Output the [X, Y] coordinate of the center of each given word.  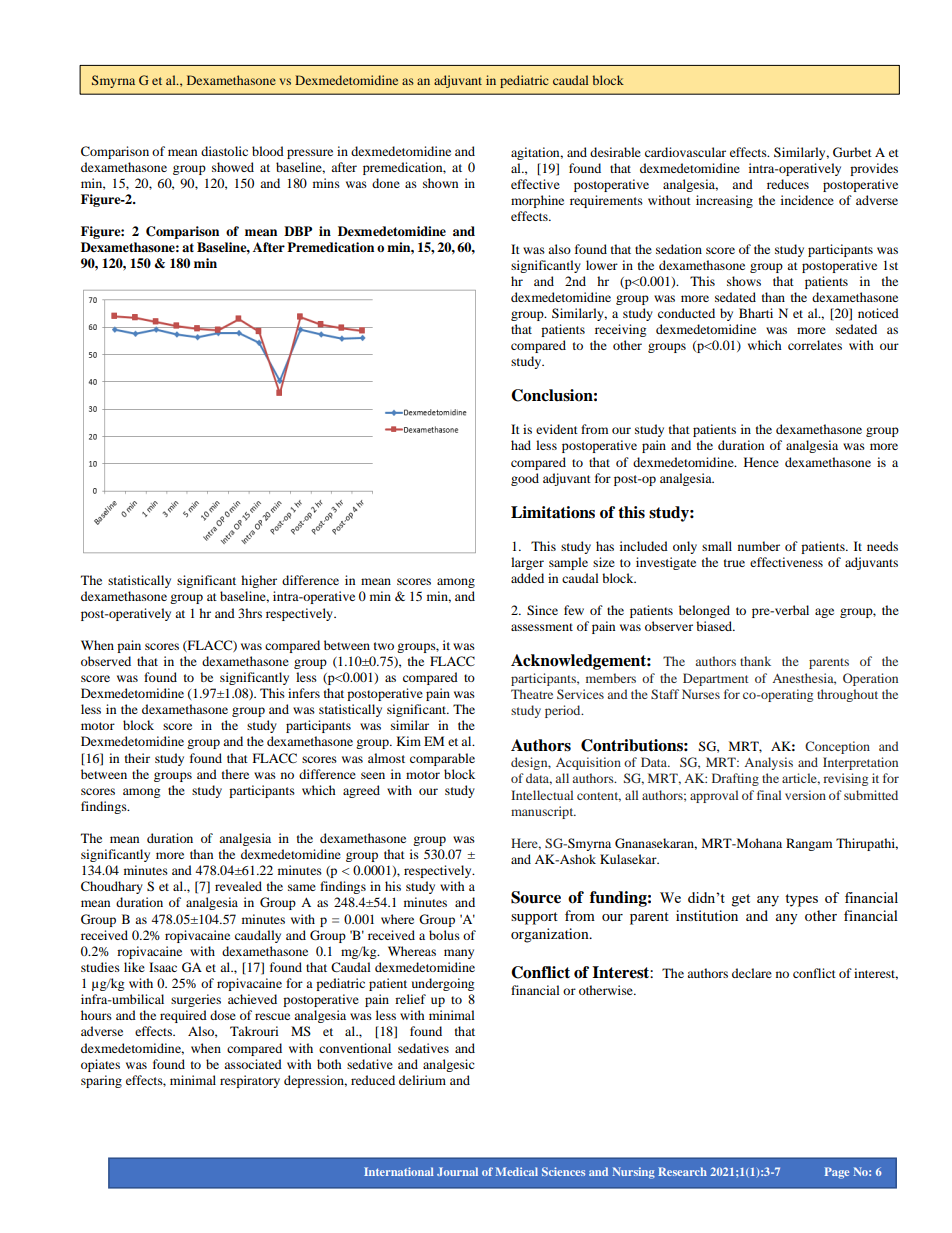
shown [440, 183]
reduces [788, 184]
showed [233, 167]
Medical [516, 1171]
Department [716, 679]
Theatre [532, 694]
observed [106, 661]
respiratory [250, 1081]
